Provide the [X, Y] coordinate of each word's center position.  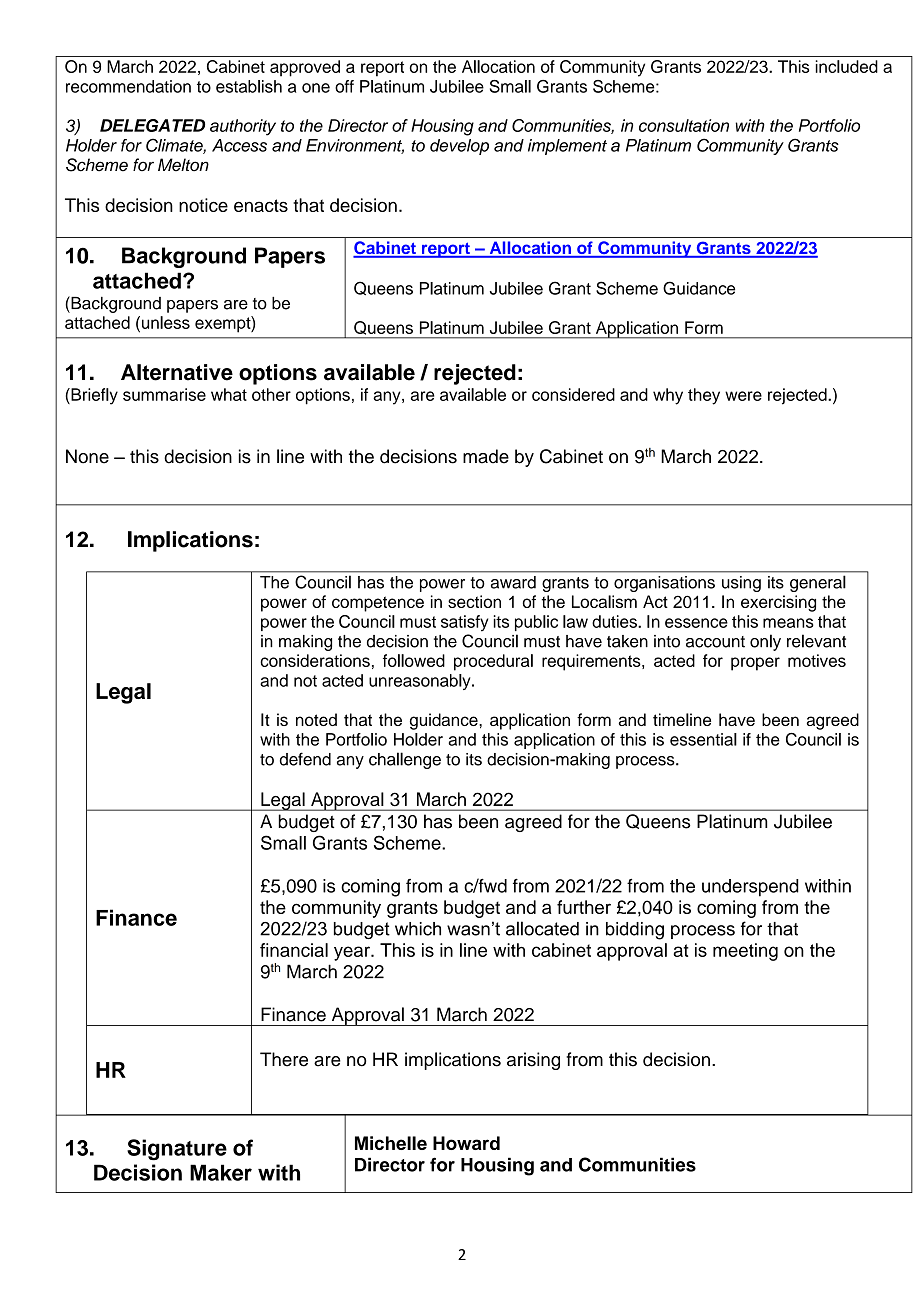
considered [573, 394]
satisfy [464, 623]
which [418, 929]
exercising [778, 603]
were [743, 396]
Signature [177, 1150]
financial [294, 950]
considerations [315, 660]
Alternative [177, 372]
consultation [684, 125]
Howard [466, 1143]
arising [533, 1061]
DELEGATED [152, 125]
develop [459, 147]
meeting [745, 952]
